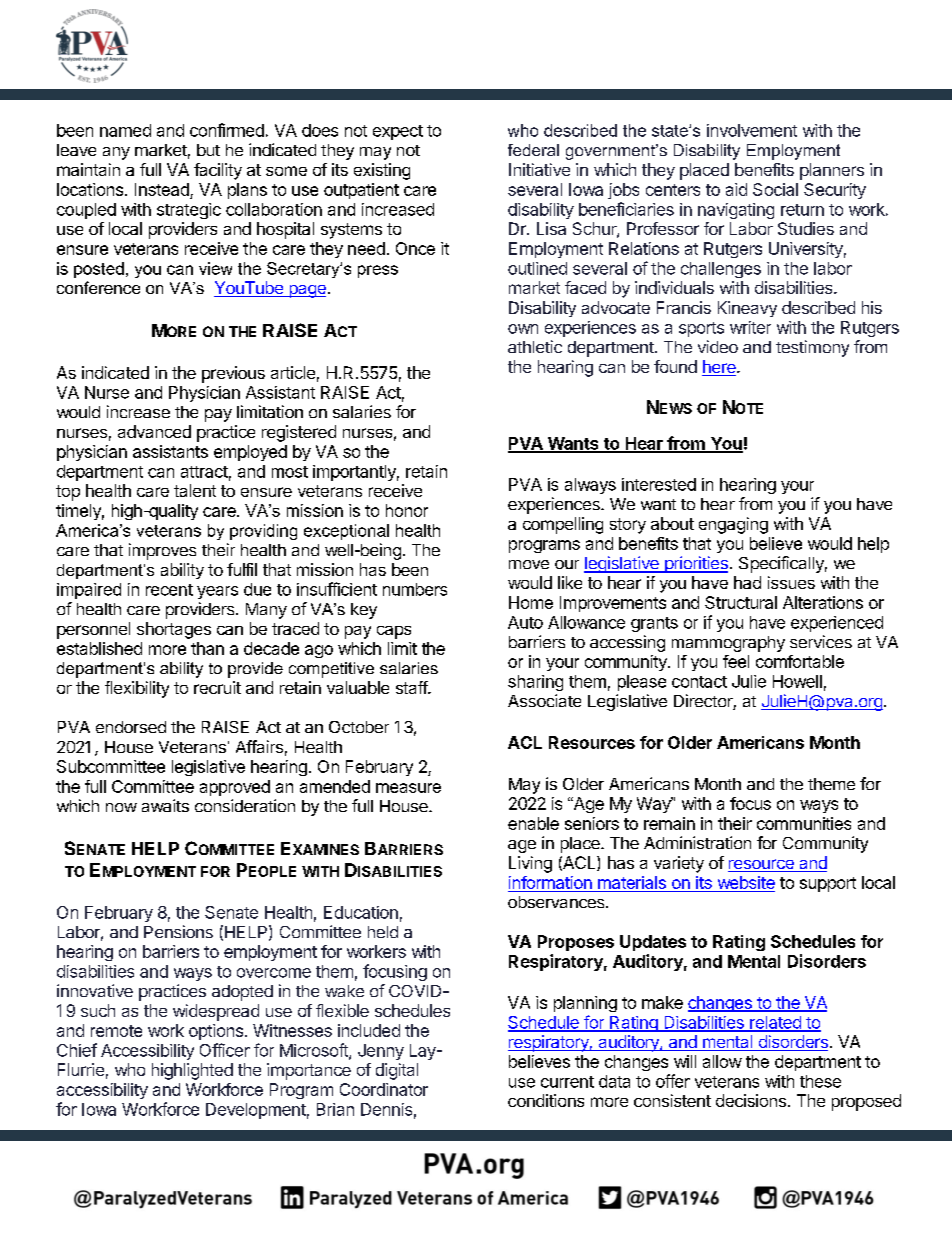 This screenshot has width=952, height=1233. I want to click on communities, so click(804, 823).
